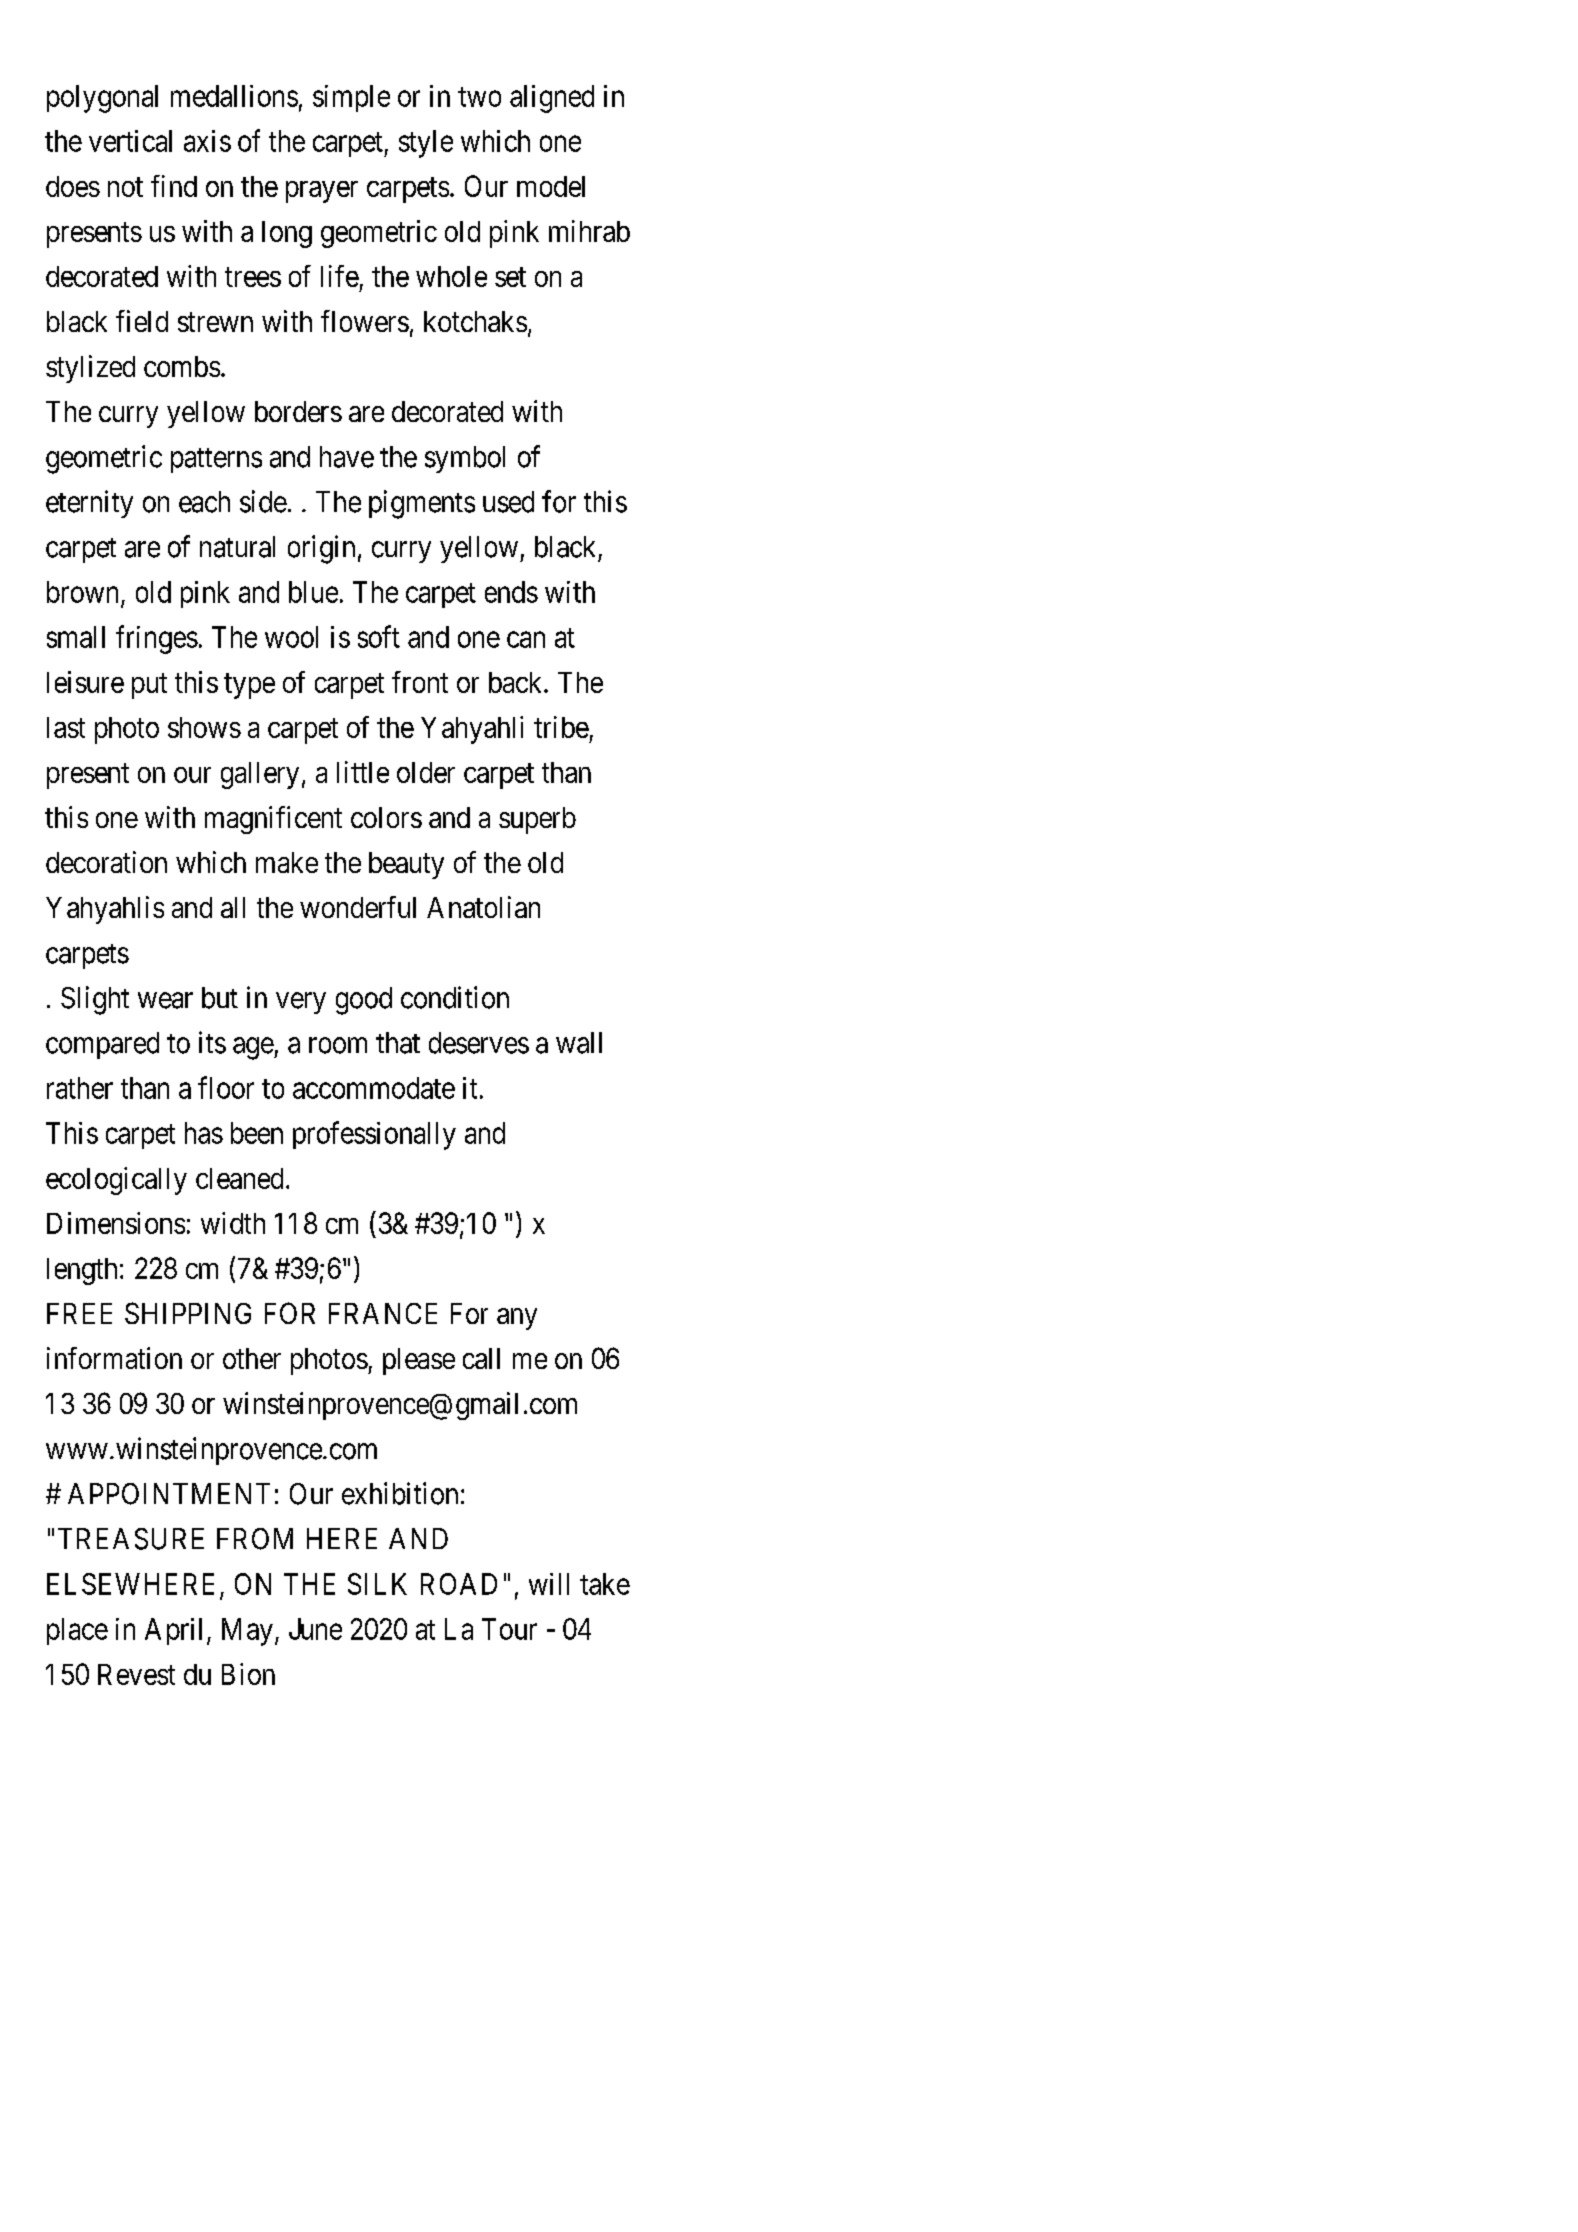  Describe the element at coordinates (130, 141) in the image. I see `vertical` at that location.
